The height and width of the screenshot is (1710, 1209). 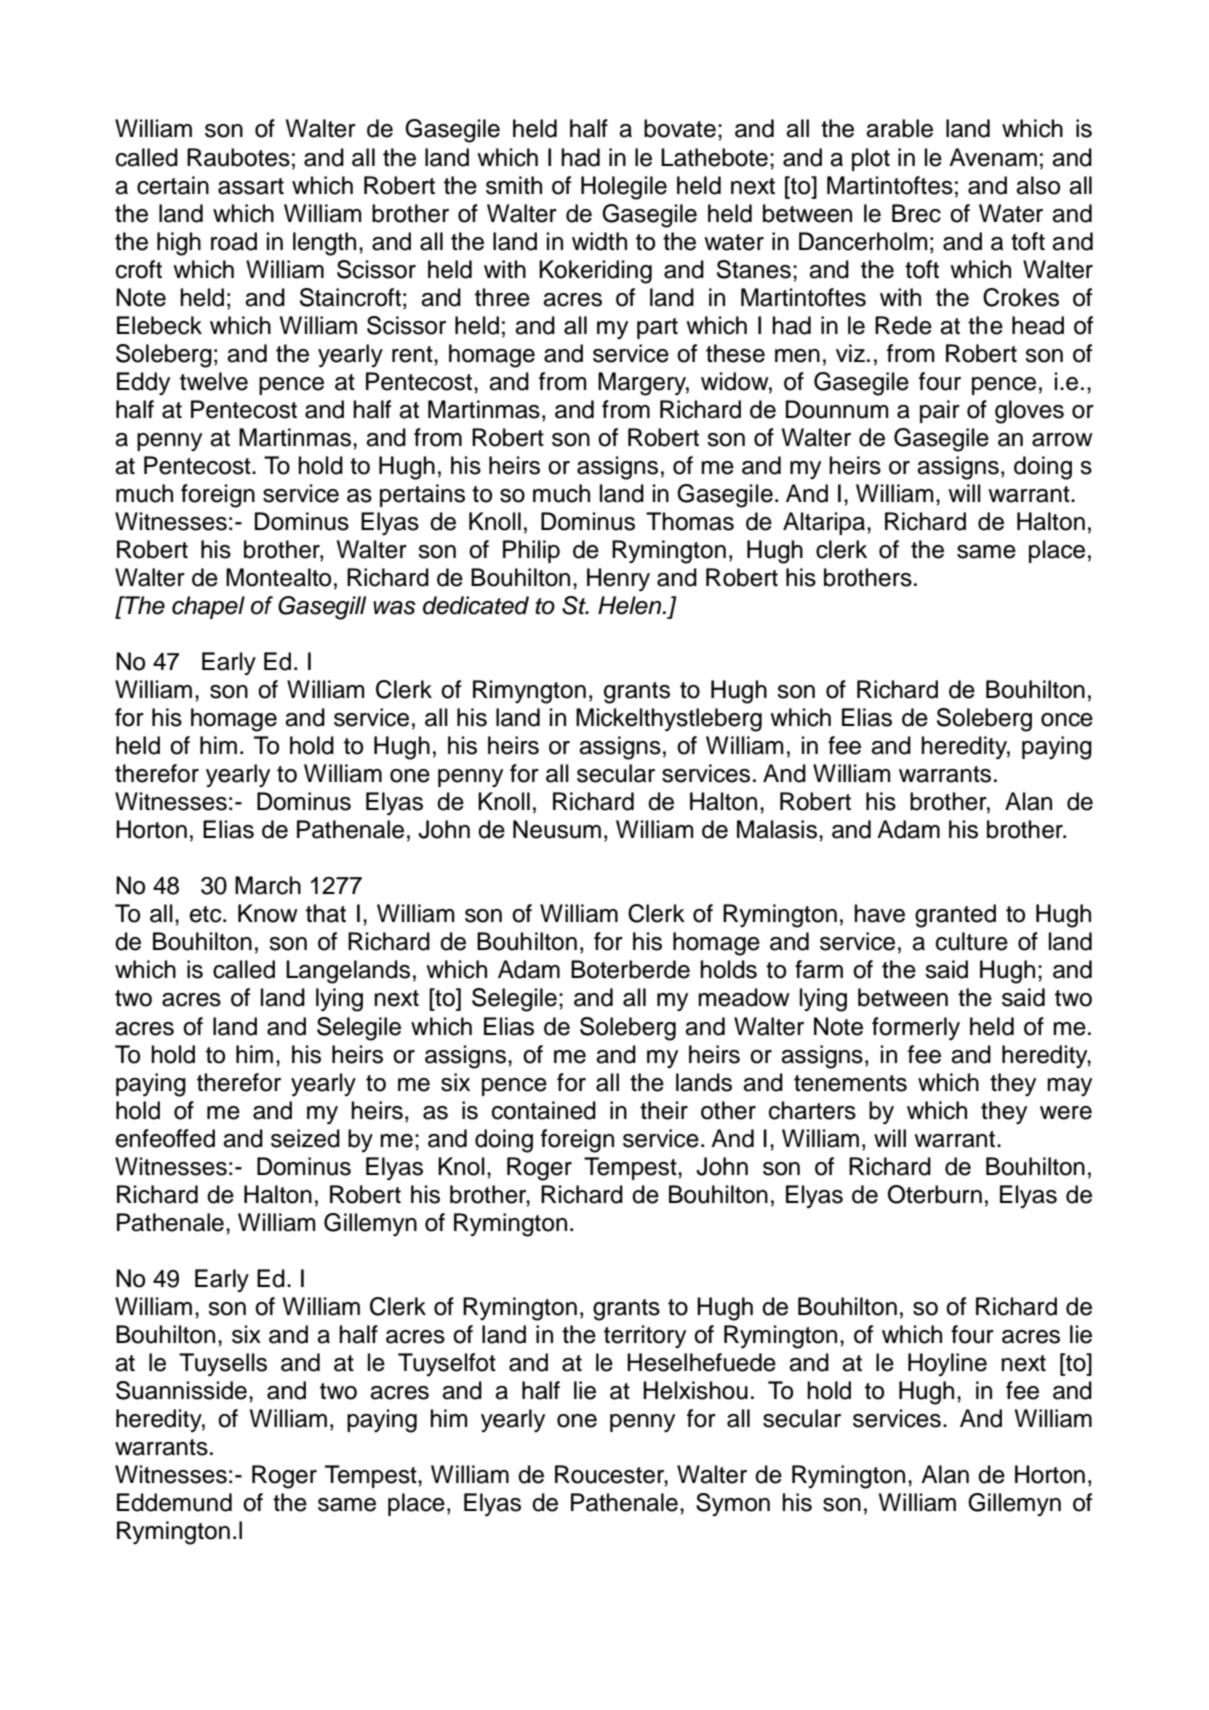 I want to click on certain, so click(x=173, y=185).
